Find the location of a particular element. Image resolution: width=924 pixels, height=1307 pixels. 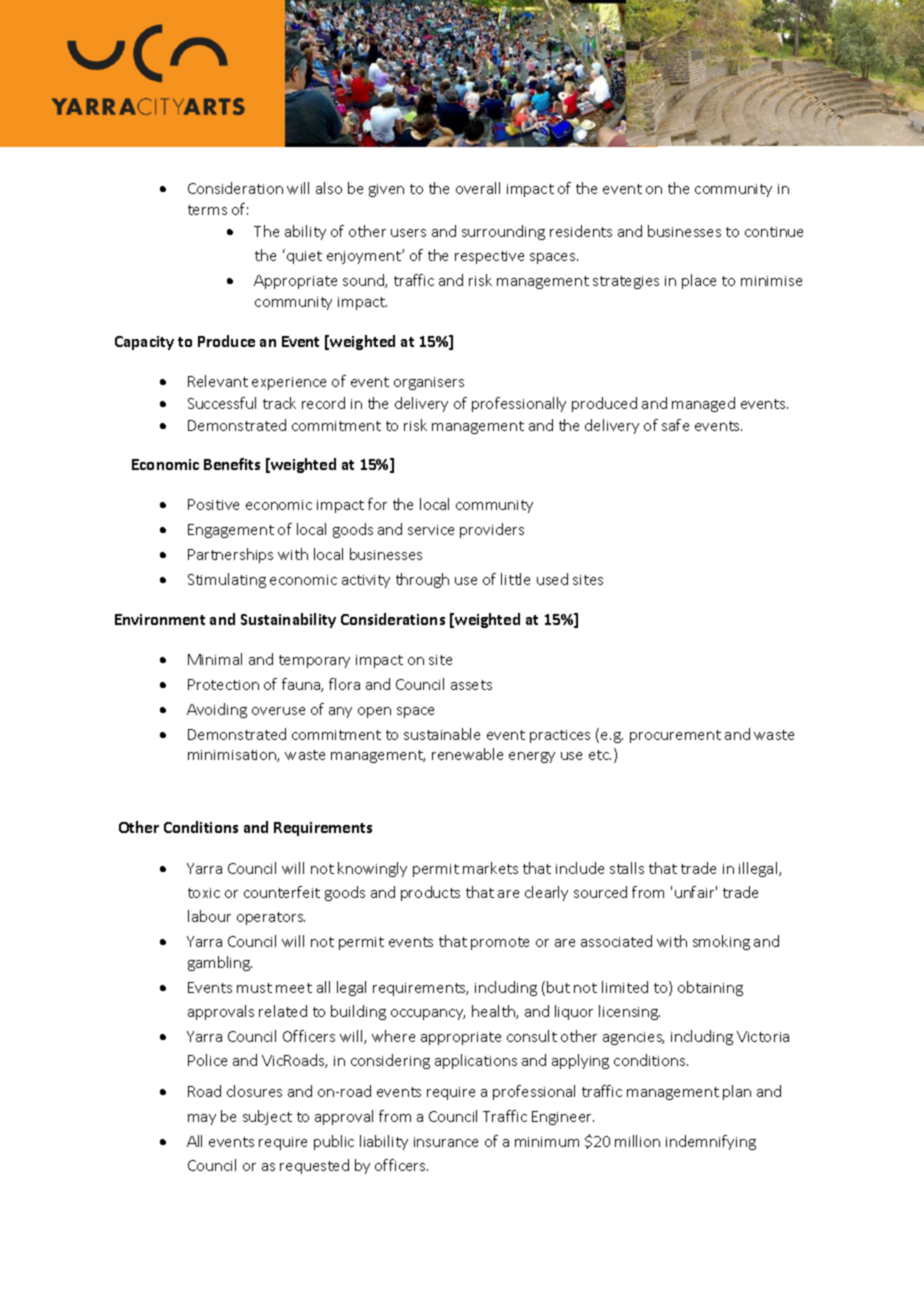

safe is located at coordinates (675, 425).
